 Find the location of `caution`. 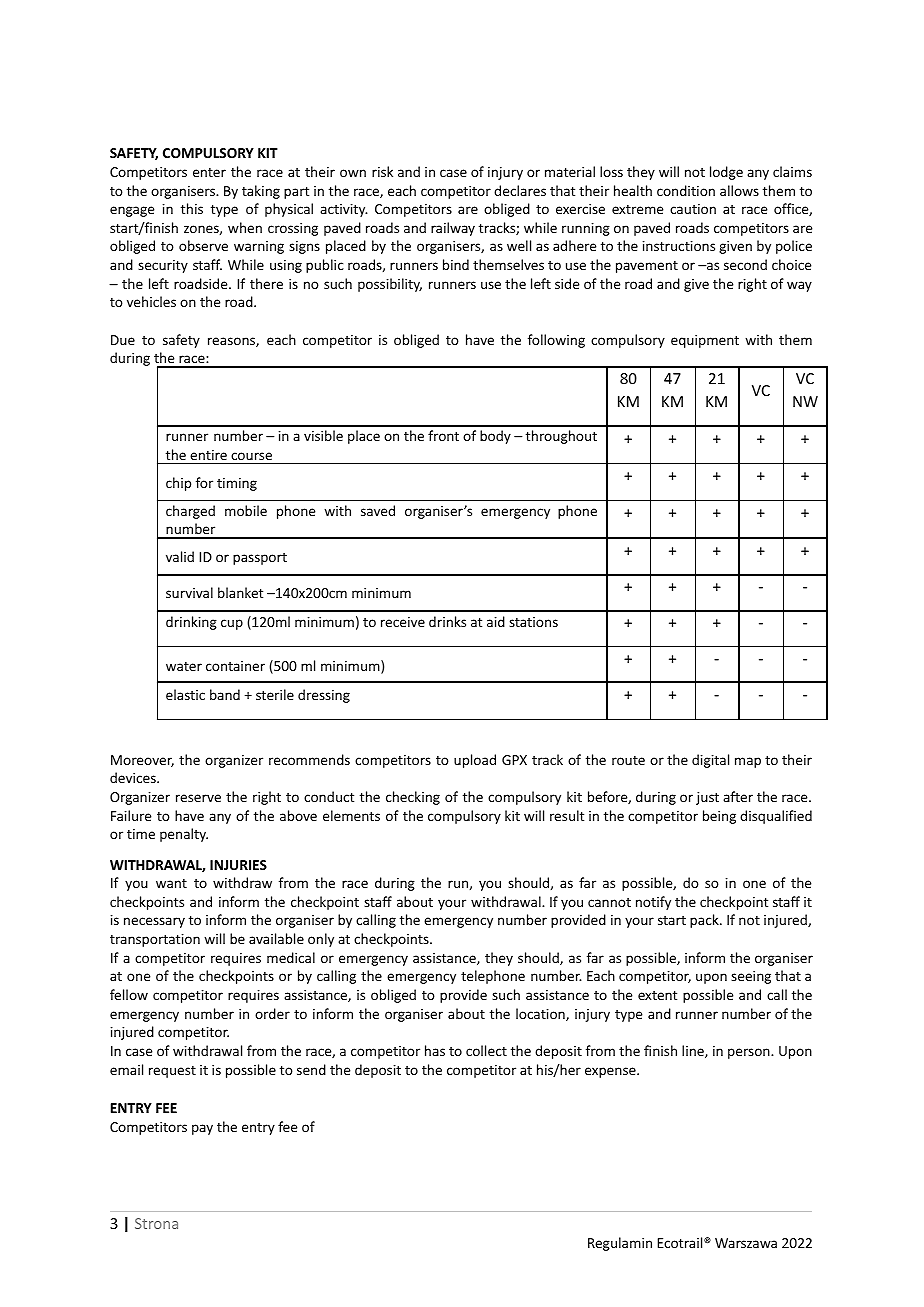

caution is located at coordinates (693, 209).
